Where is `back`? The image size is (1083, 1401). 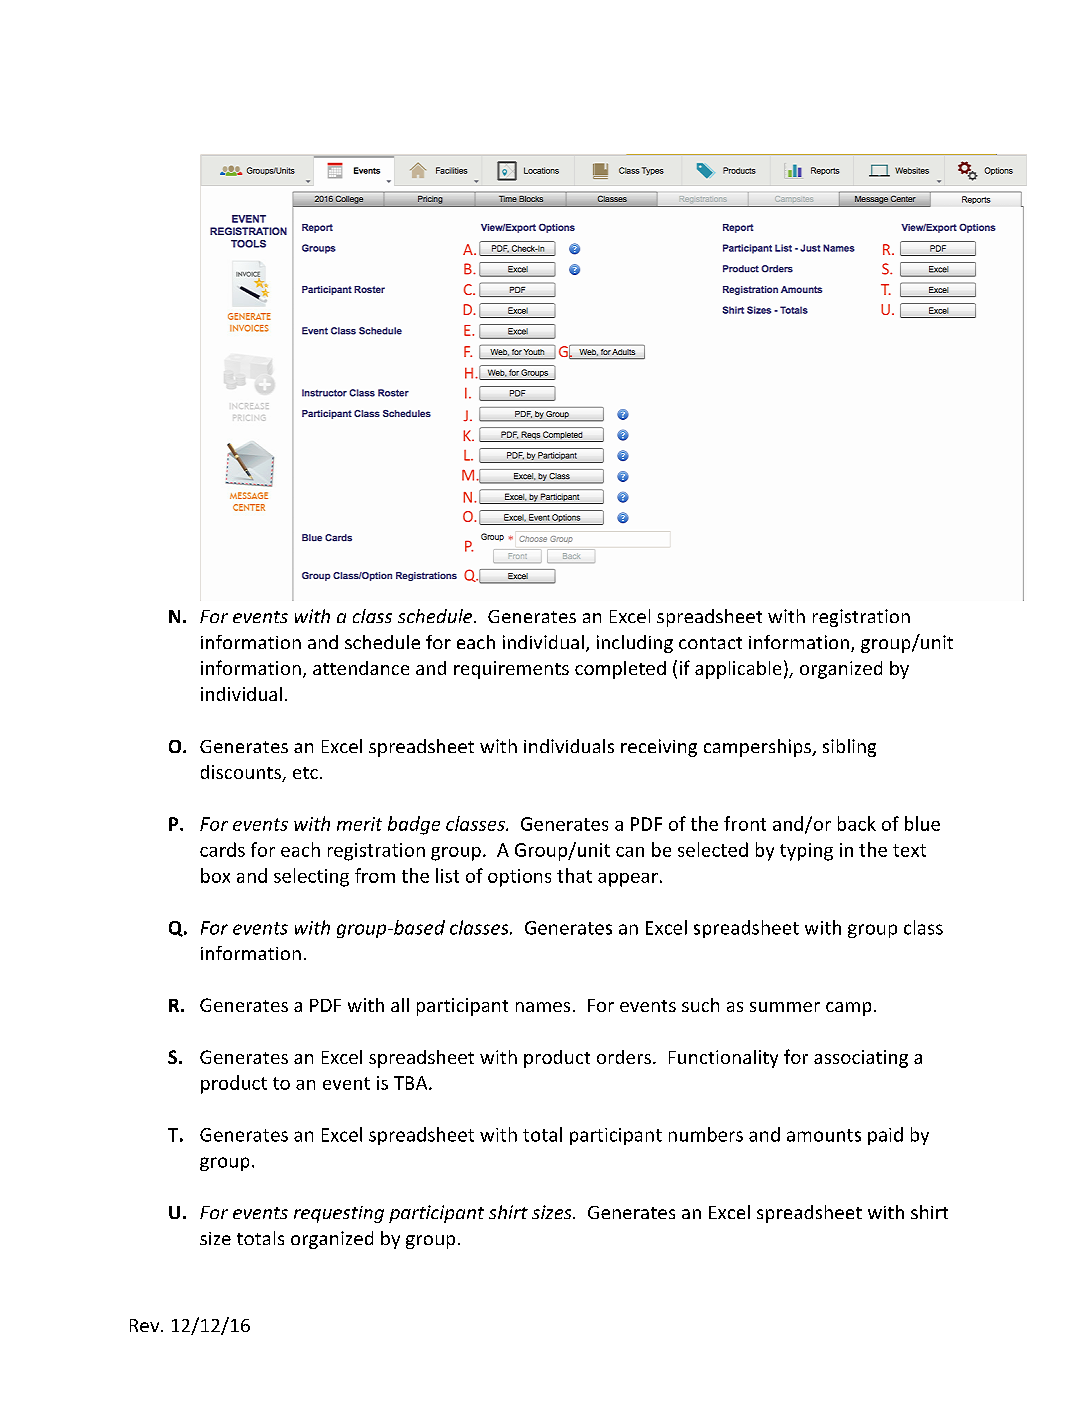
back is located at coordinates (857, 823).
